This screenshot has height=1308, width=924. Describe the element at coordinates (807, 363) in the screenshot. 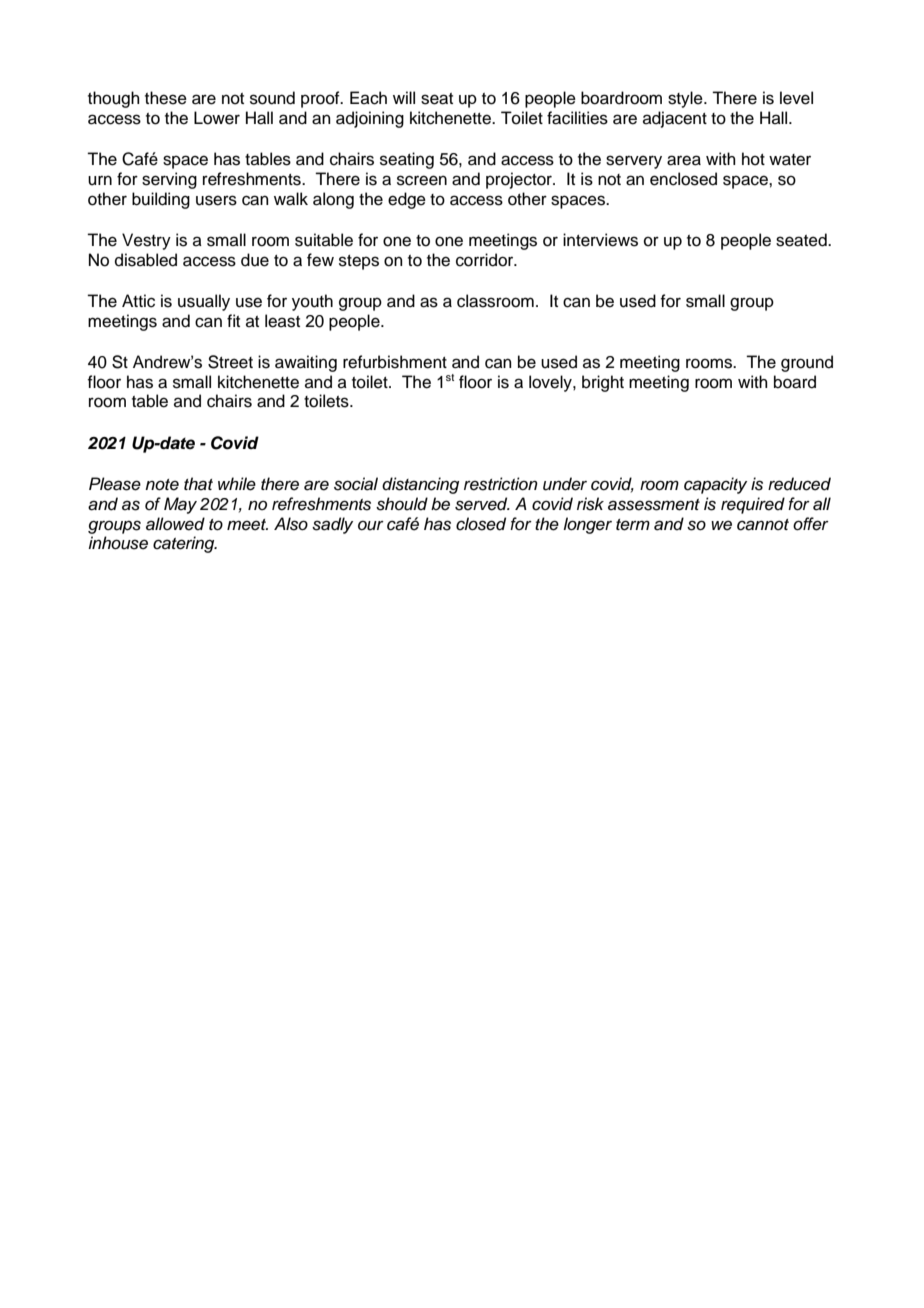

I see `ground` at that location.
